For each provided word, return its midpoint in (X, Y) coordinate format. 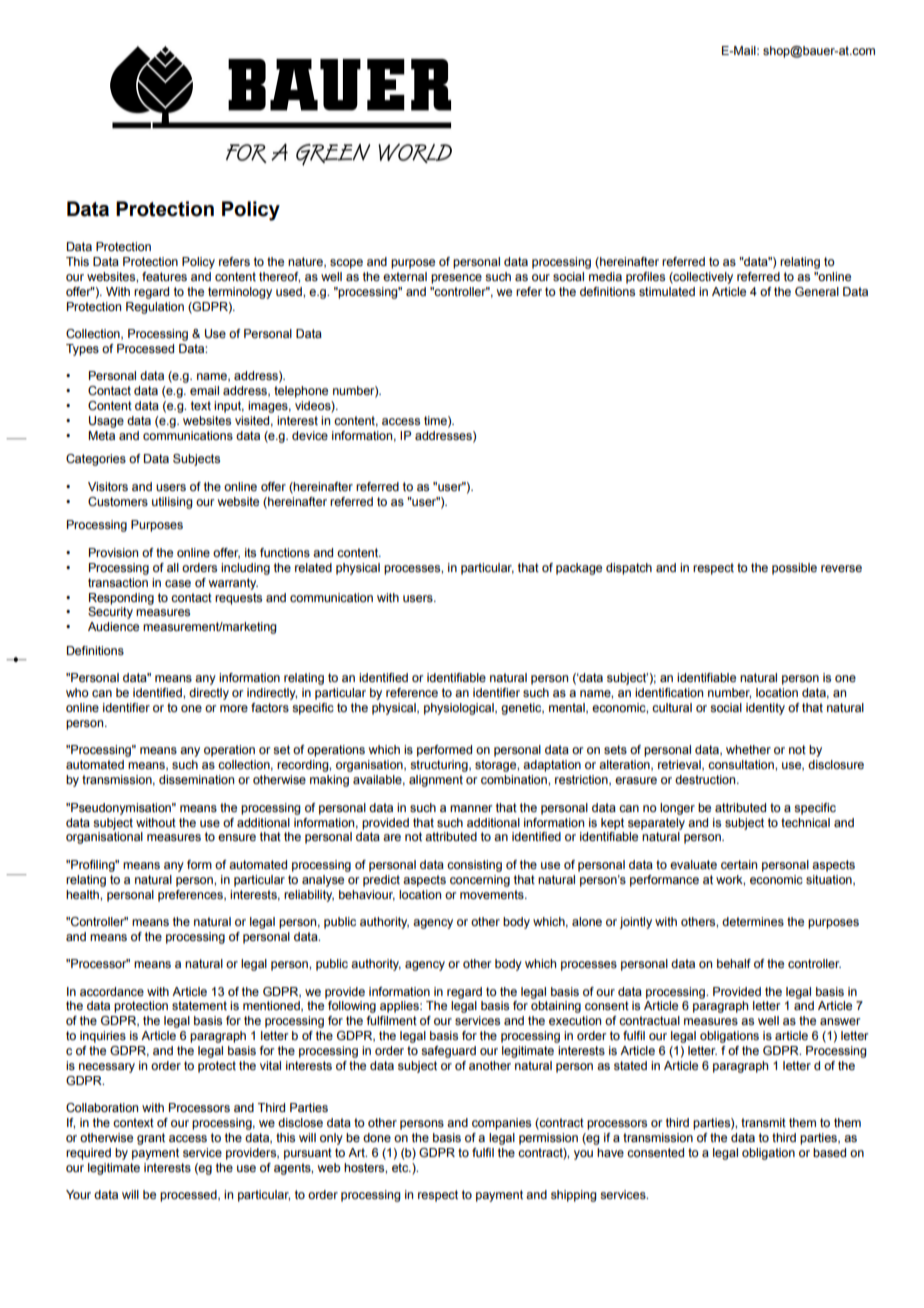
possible (794, 569)
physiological (460, 709)
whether (748, 749)
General (817, 291)
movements (493, 894)
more (234, 708)
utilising (172, 503)
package (579, 569)
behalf (734, 963)
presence (456, 279)
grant (151, 1139)
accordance (112, 991)
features (164, 276)
